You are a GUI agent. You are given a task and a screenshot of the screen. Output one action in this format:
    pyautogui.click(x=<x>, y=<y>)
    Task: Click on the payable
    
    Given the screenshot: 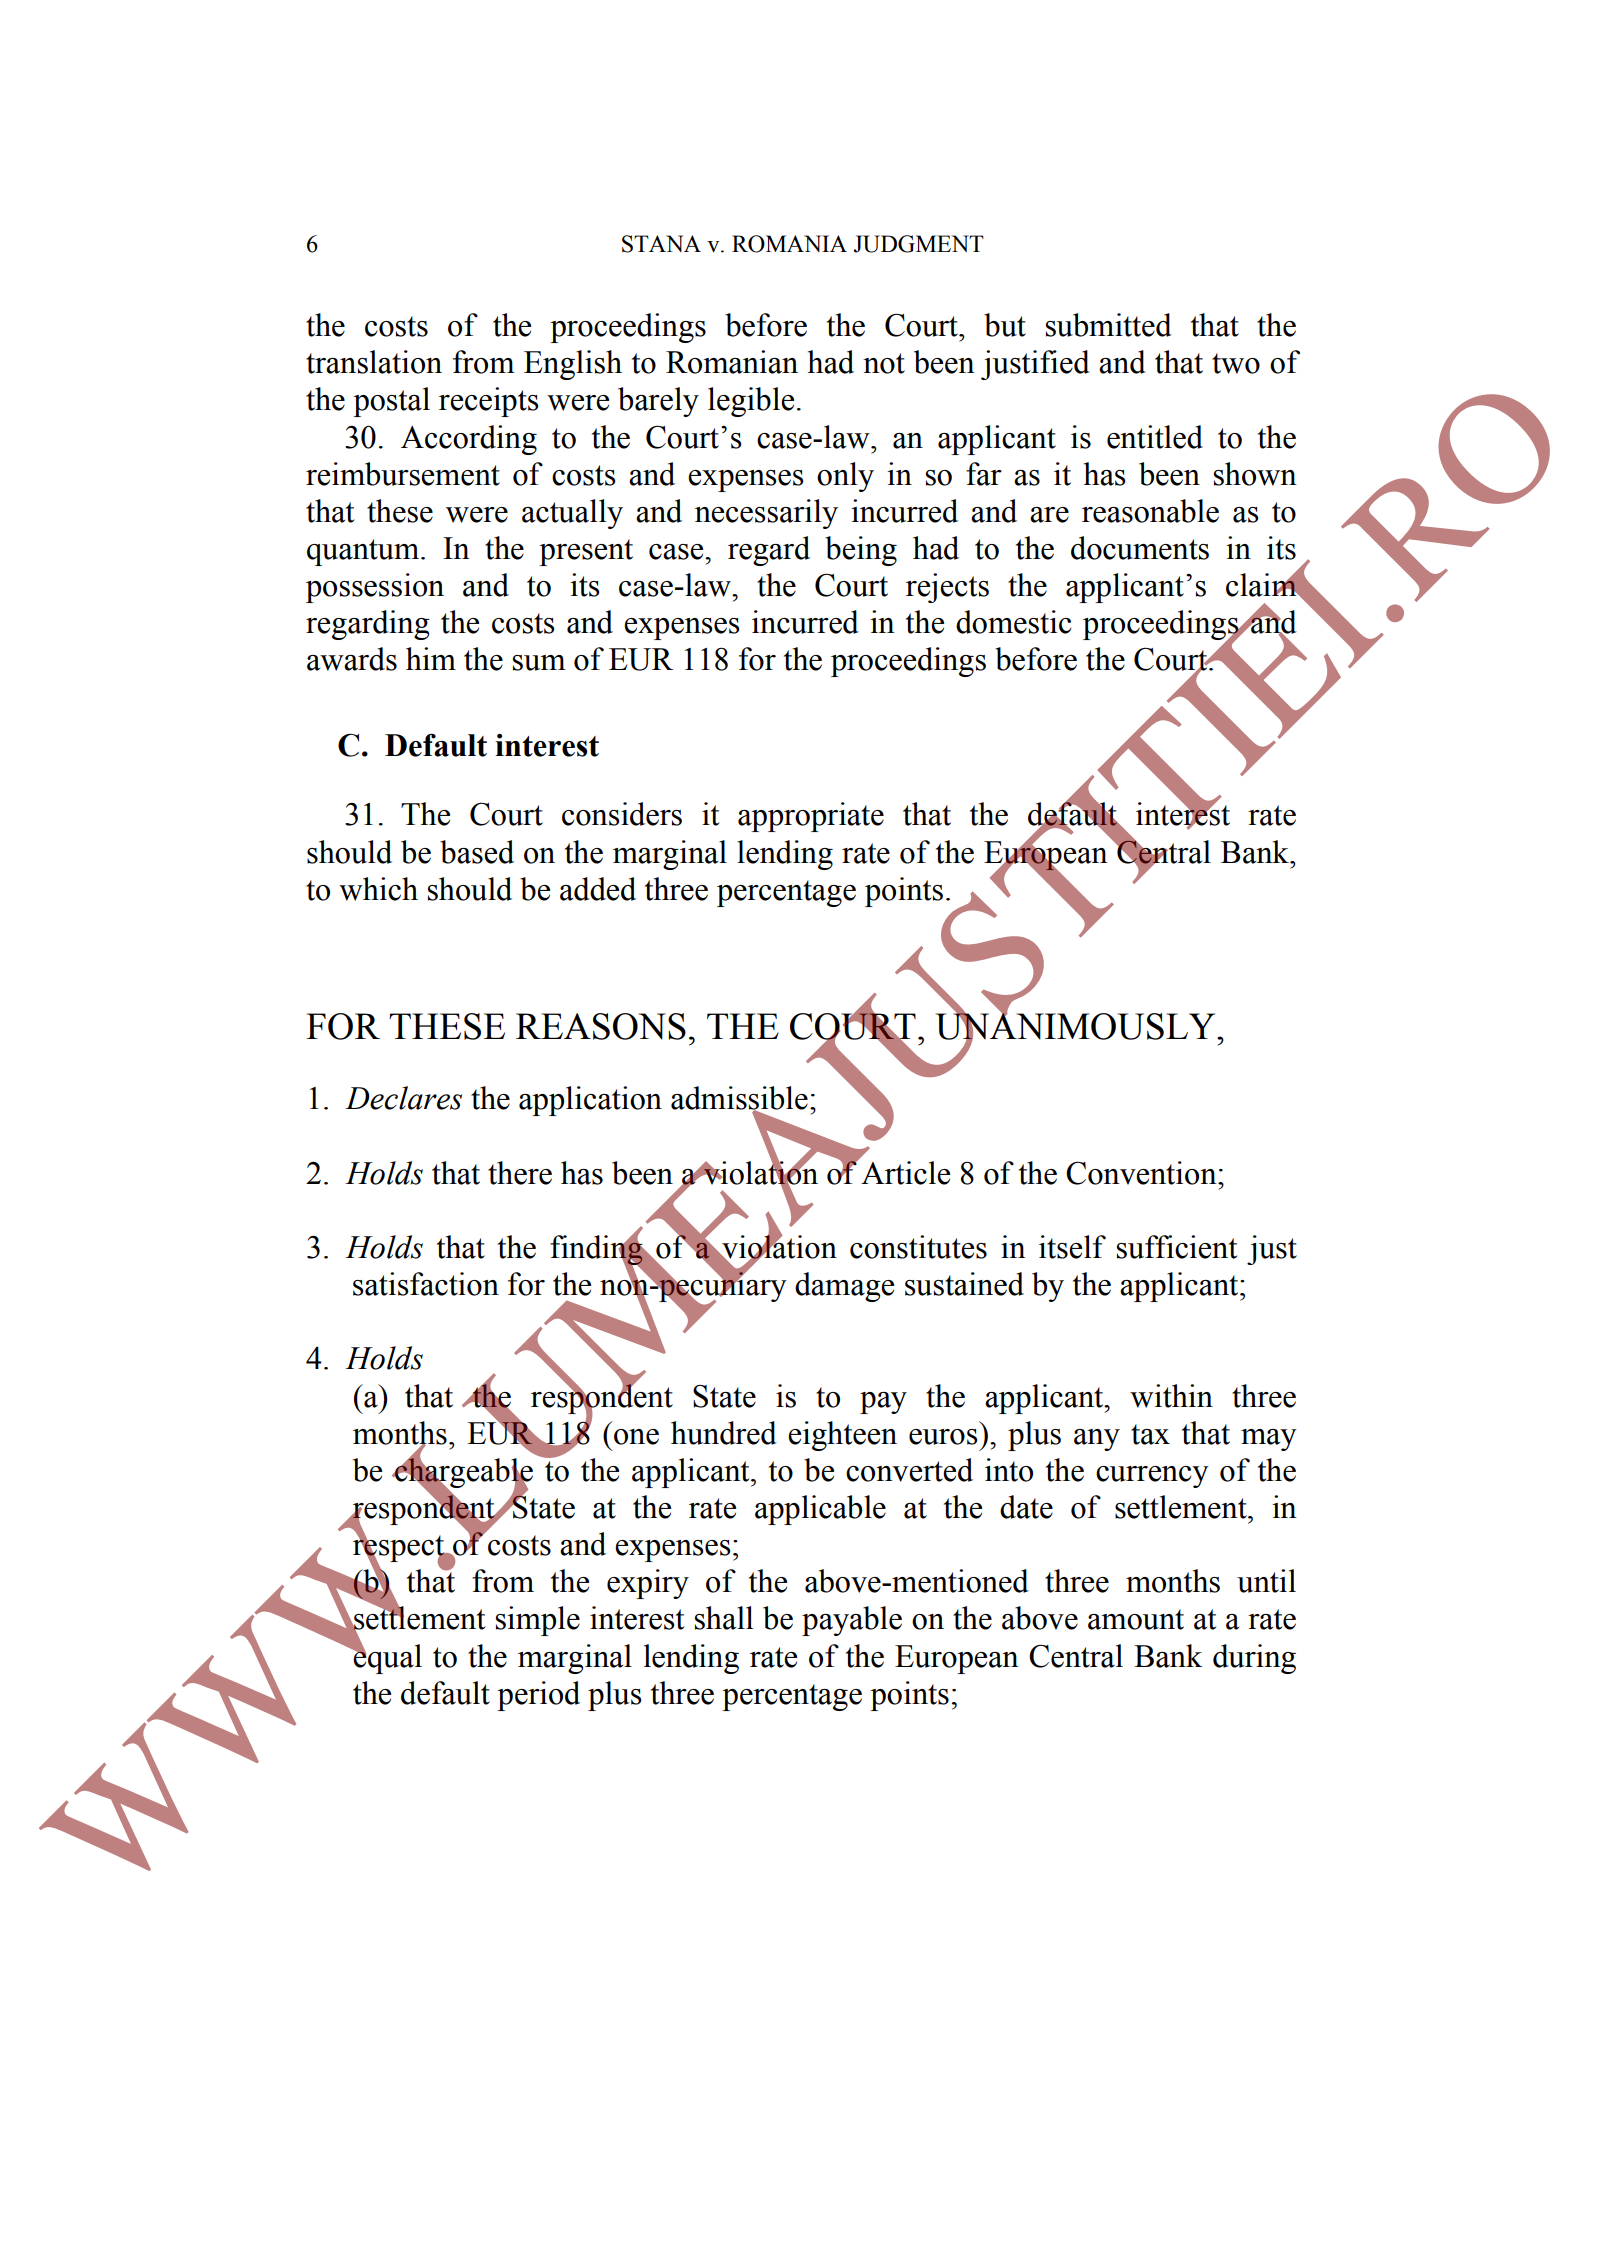 What is the action you would take?
    pyautogui.click(x=852, y=1621)
